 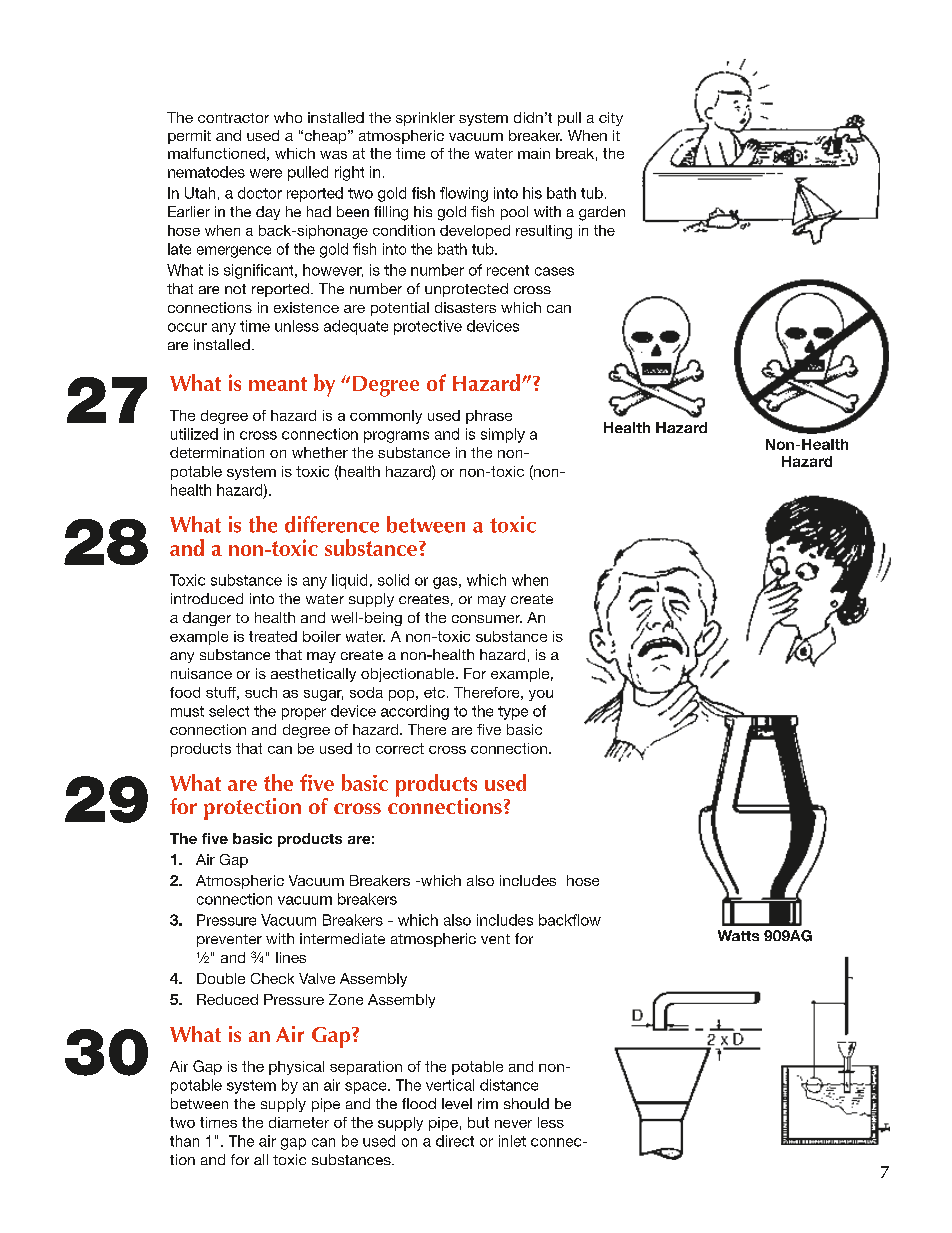 I want to click on level, so click(x=457, y=1103).
